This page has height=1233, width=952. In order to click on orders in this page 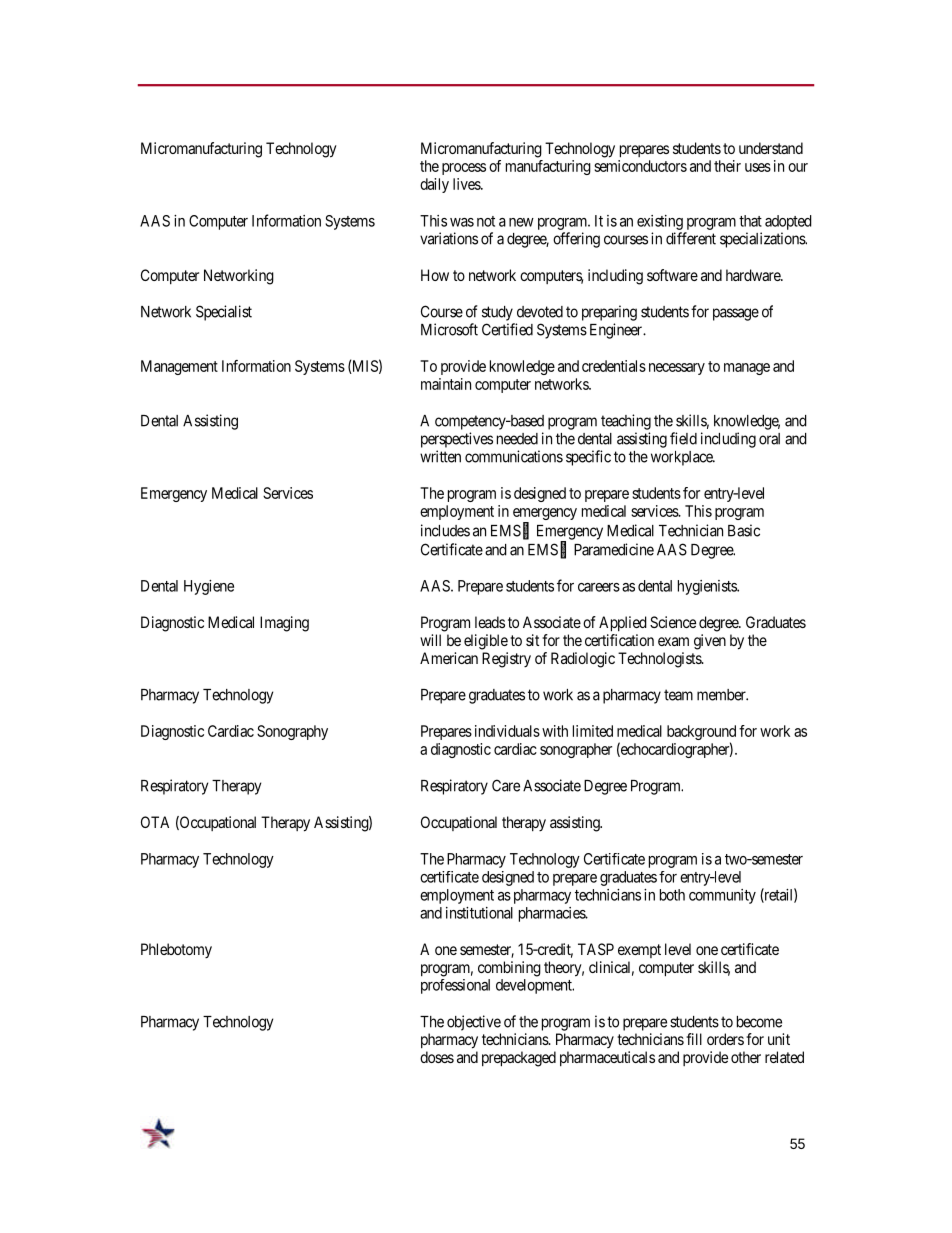, I will do `click(725, 1039)`.
